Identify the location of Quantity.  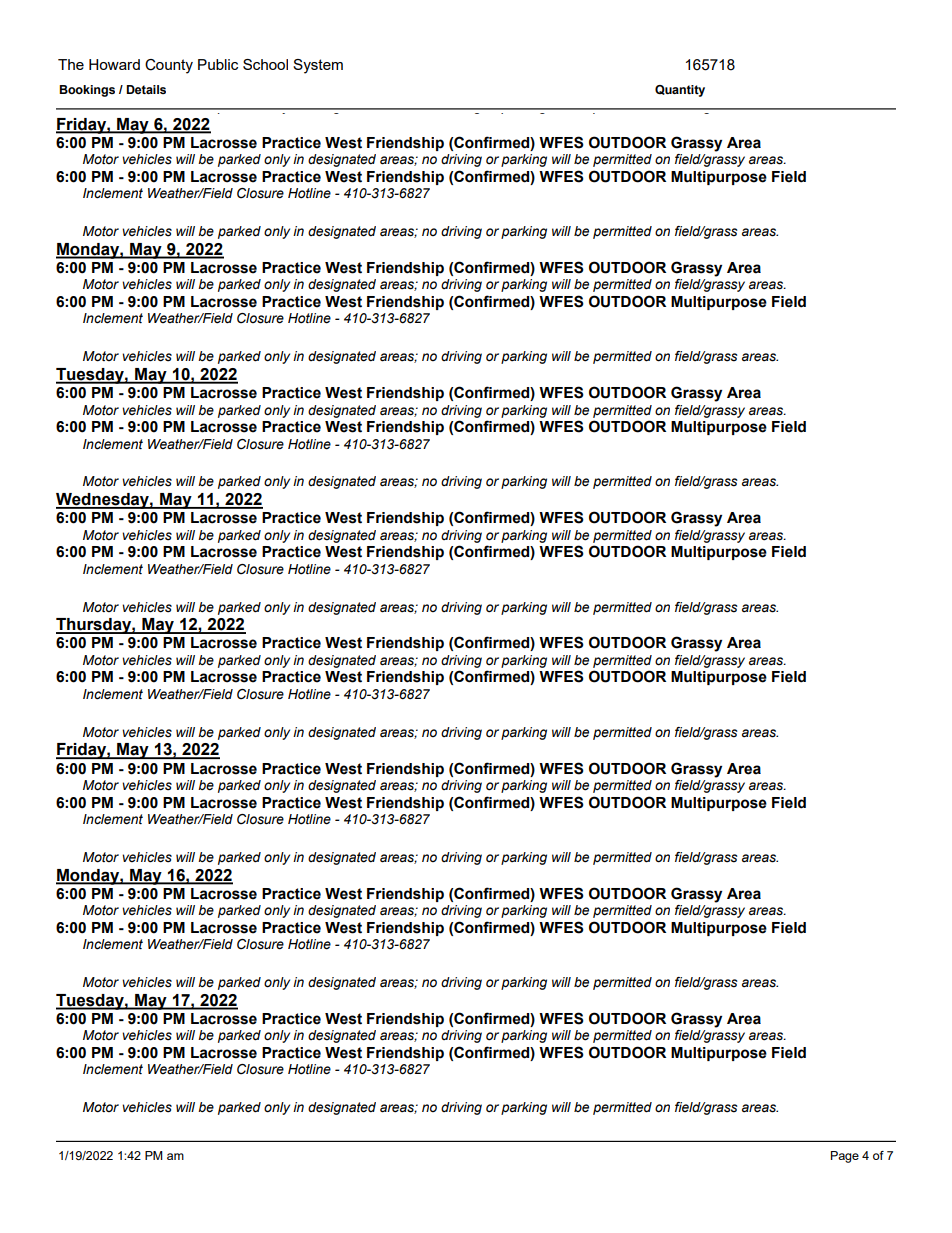
(680, 91).
